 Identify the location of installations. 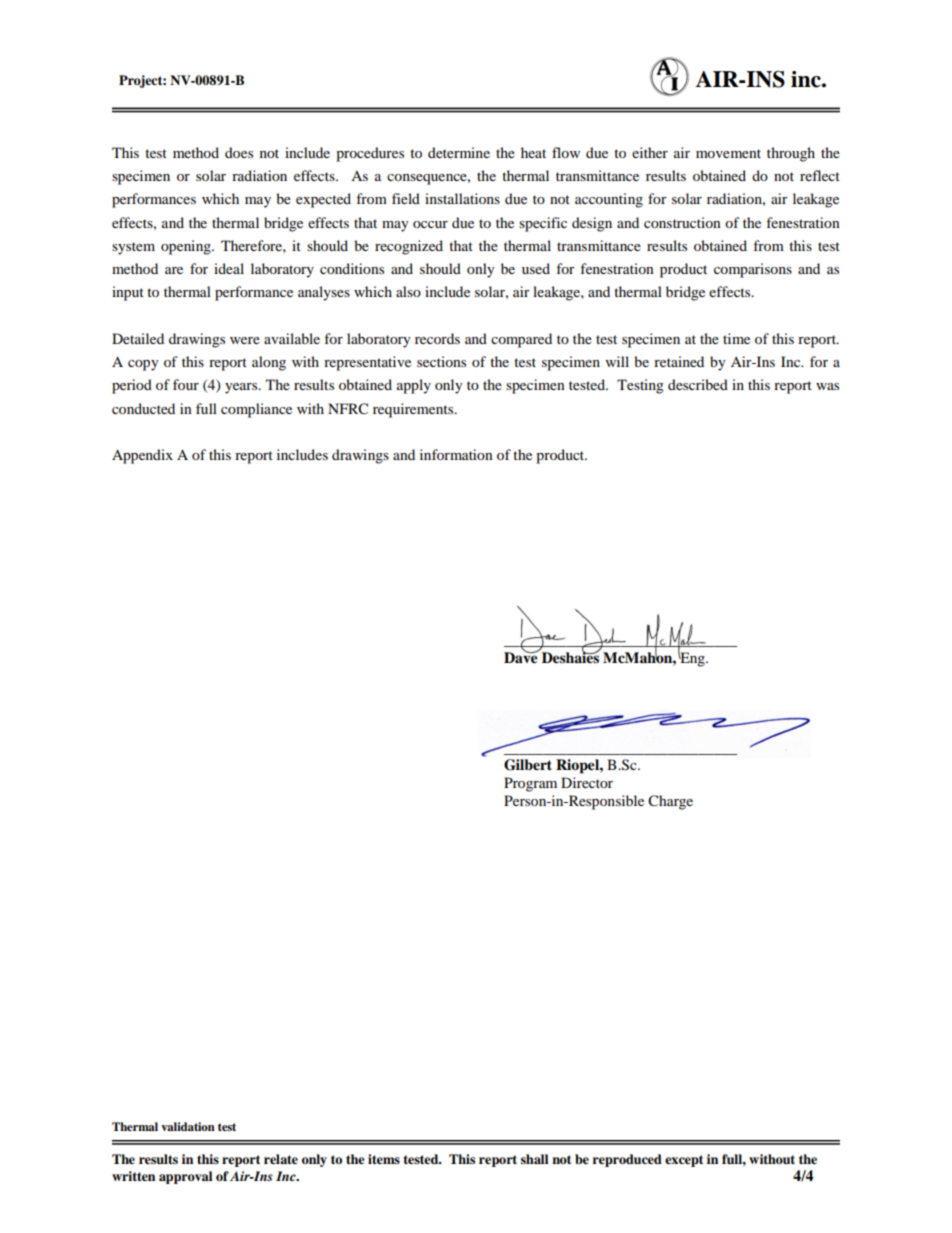
(462, 198).
